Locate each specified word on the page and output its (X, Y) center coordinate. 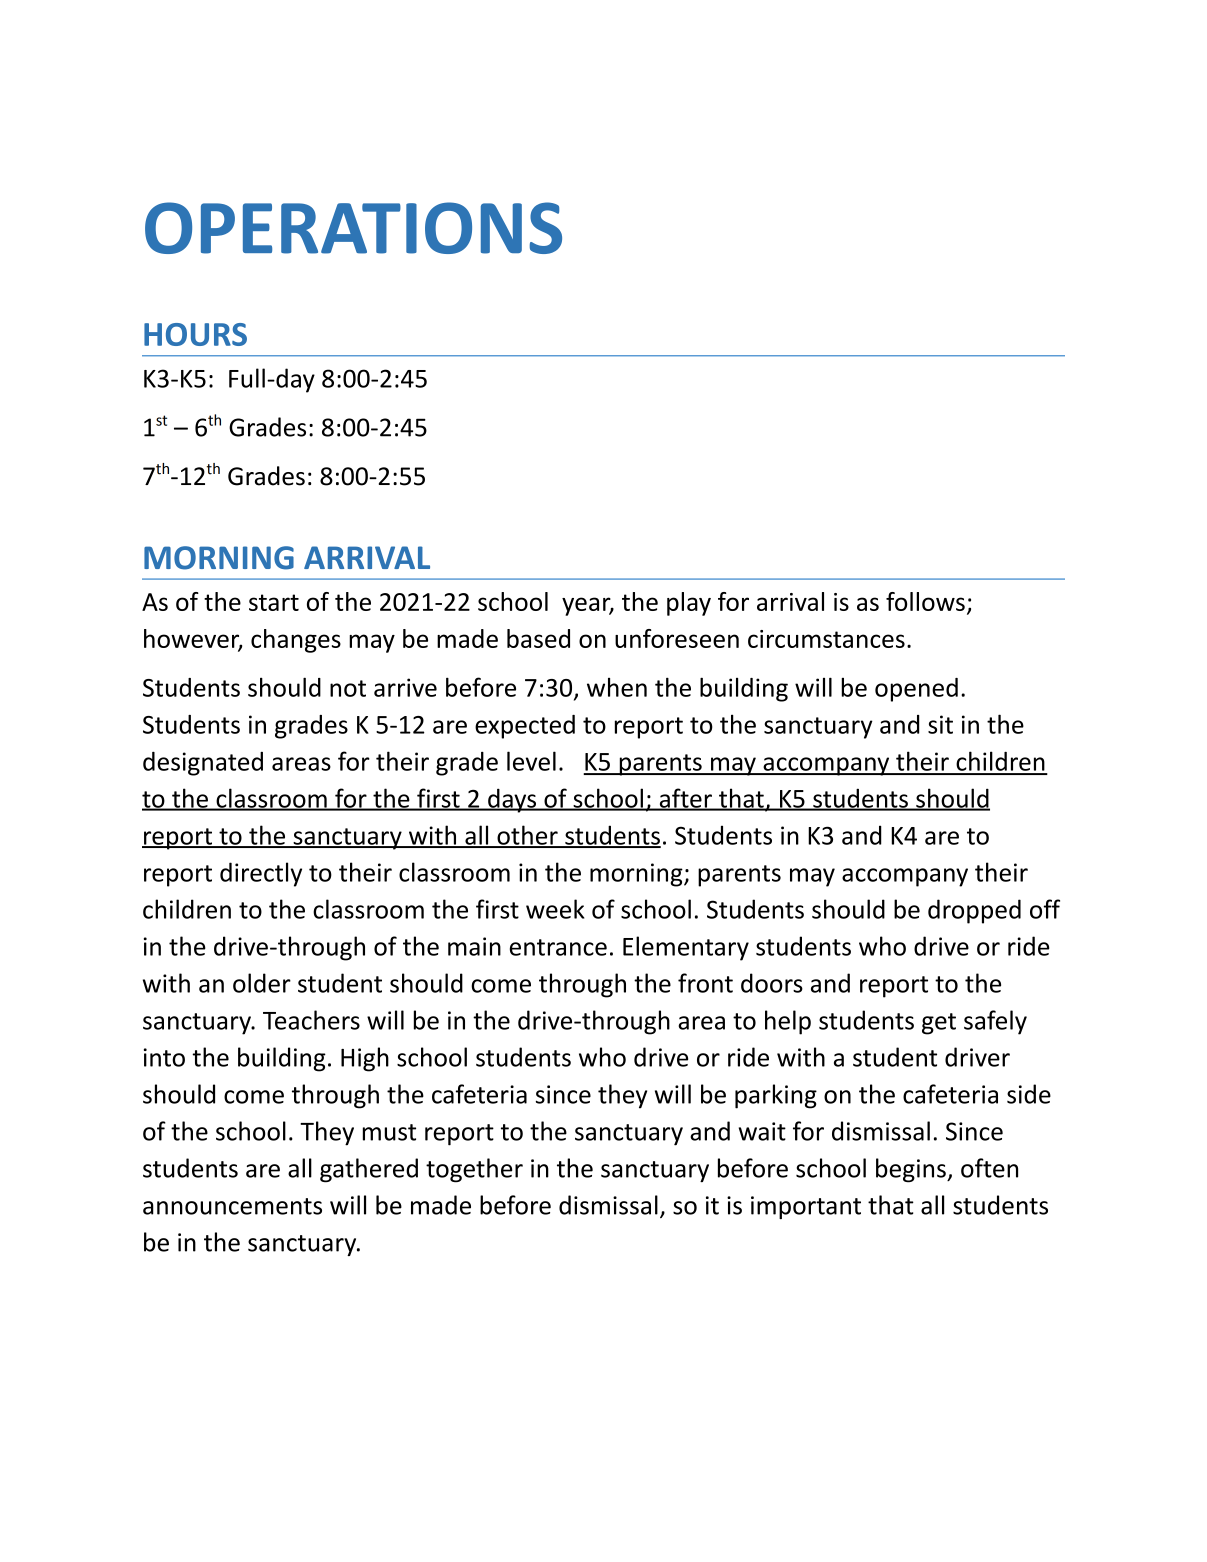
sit (940, 724)
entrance (558, 947)
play (689, 604)
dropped (974, 911)
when (617, 687)
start (274, 602)
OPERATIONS (353, 228)
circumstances (826, 639)
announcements (232, 1206)
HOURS (195, 334)
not (348, 688)
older (262, 983)
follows (925, 601)
